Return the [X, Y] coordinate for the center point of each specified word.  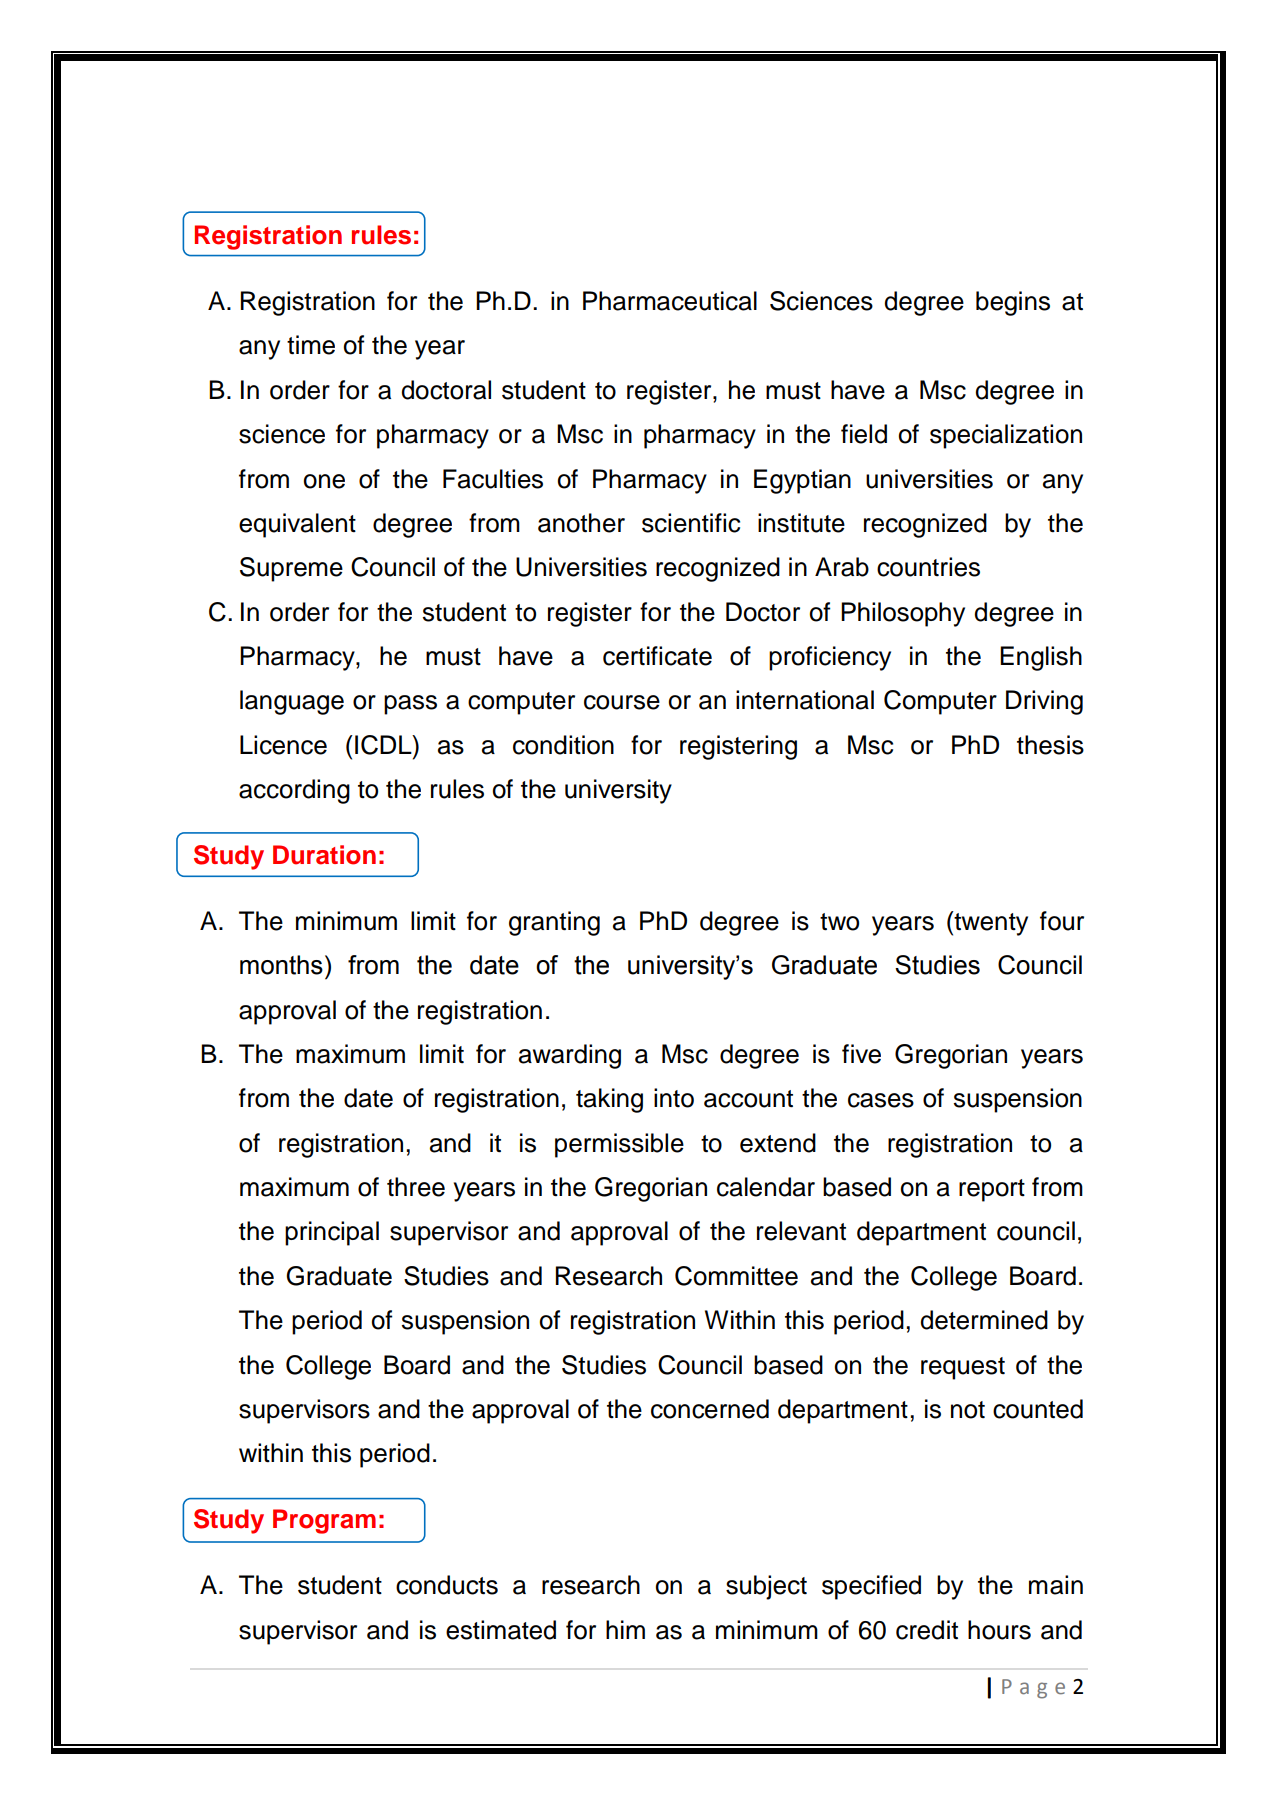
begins [1013, 303]
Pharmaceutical [670, 301]
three [416, 1187]
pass [410, 705]
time [311, 345]
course [622, 702]
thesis [1050, 745]
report [992, 1190]
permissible [619, 1145]
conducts [447, 1585]
